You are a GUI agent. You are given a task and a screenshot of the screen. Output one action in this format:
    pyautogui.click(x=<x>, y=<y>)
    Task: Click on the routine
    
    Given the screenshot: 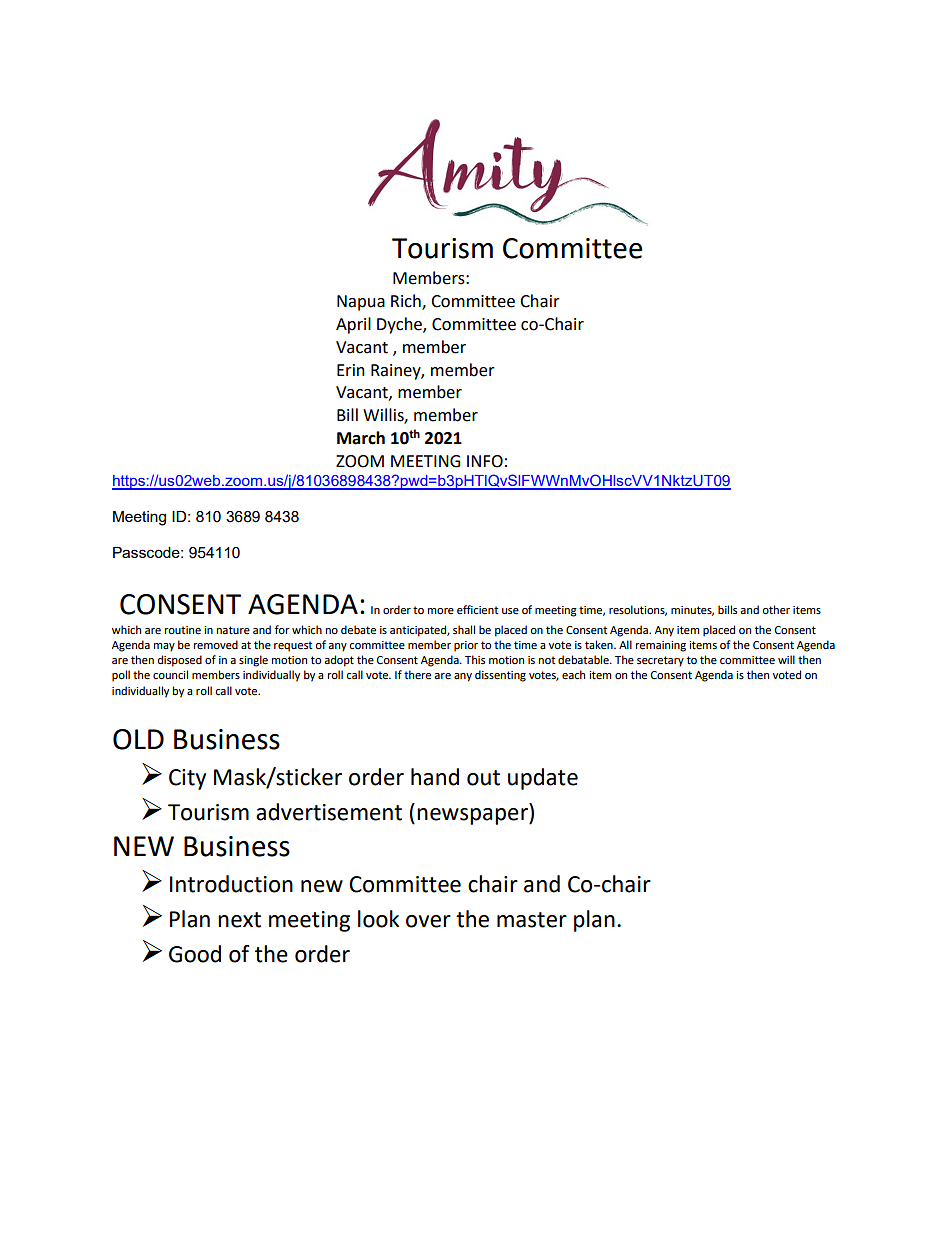 What is the action you would take?
    pyautogui.click(x=183, y=630)
